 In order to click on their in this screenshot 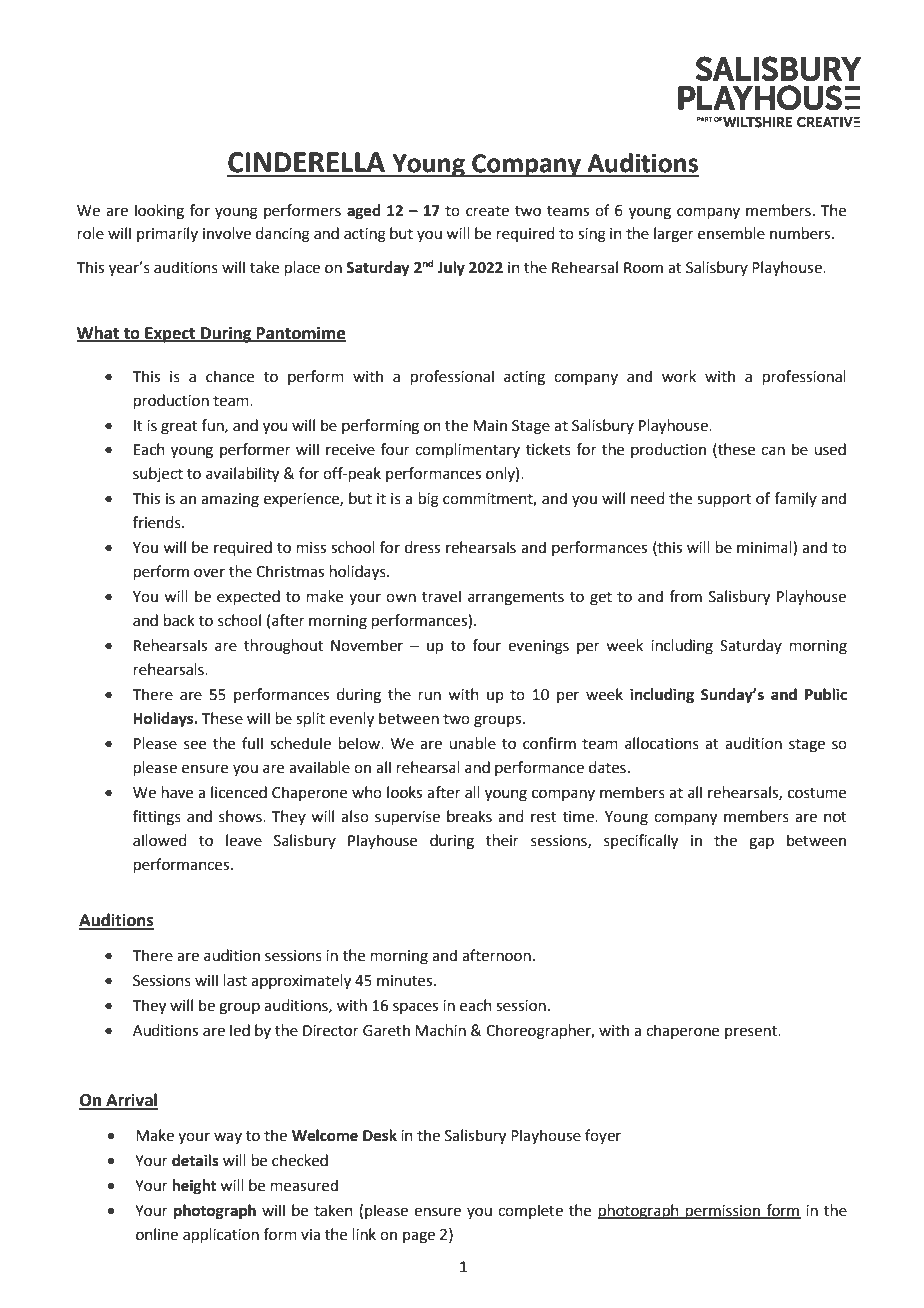, I will do `click(502, 840)`.
